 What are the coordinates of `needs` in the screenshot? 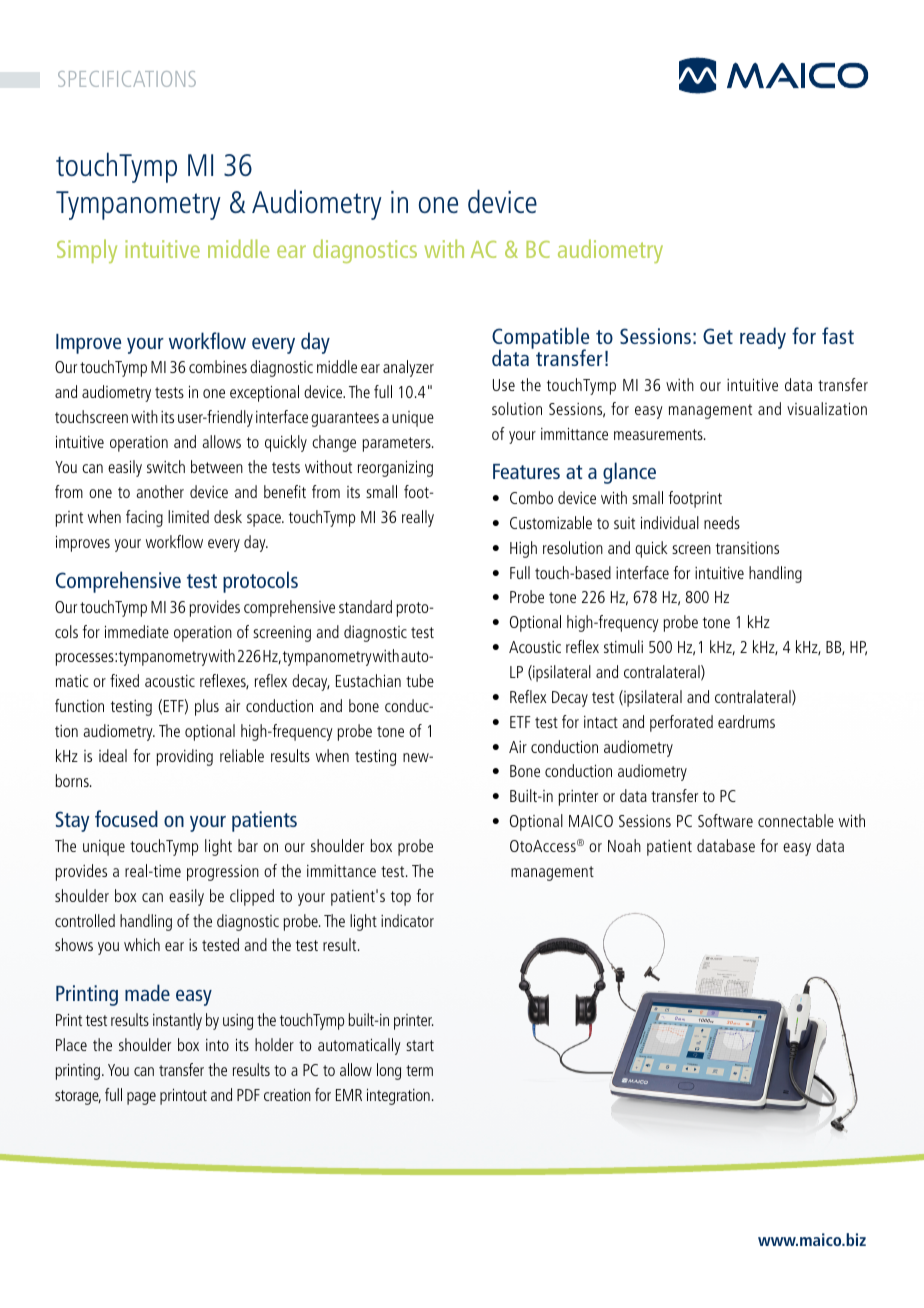 It's located at (722, 522).
